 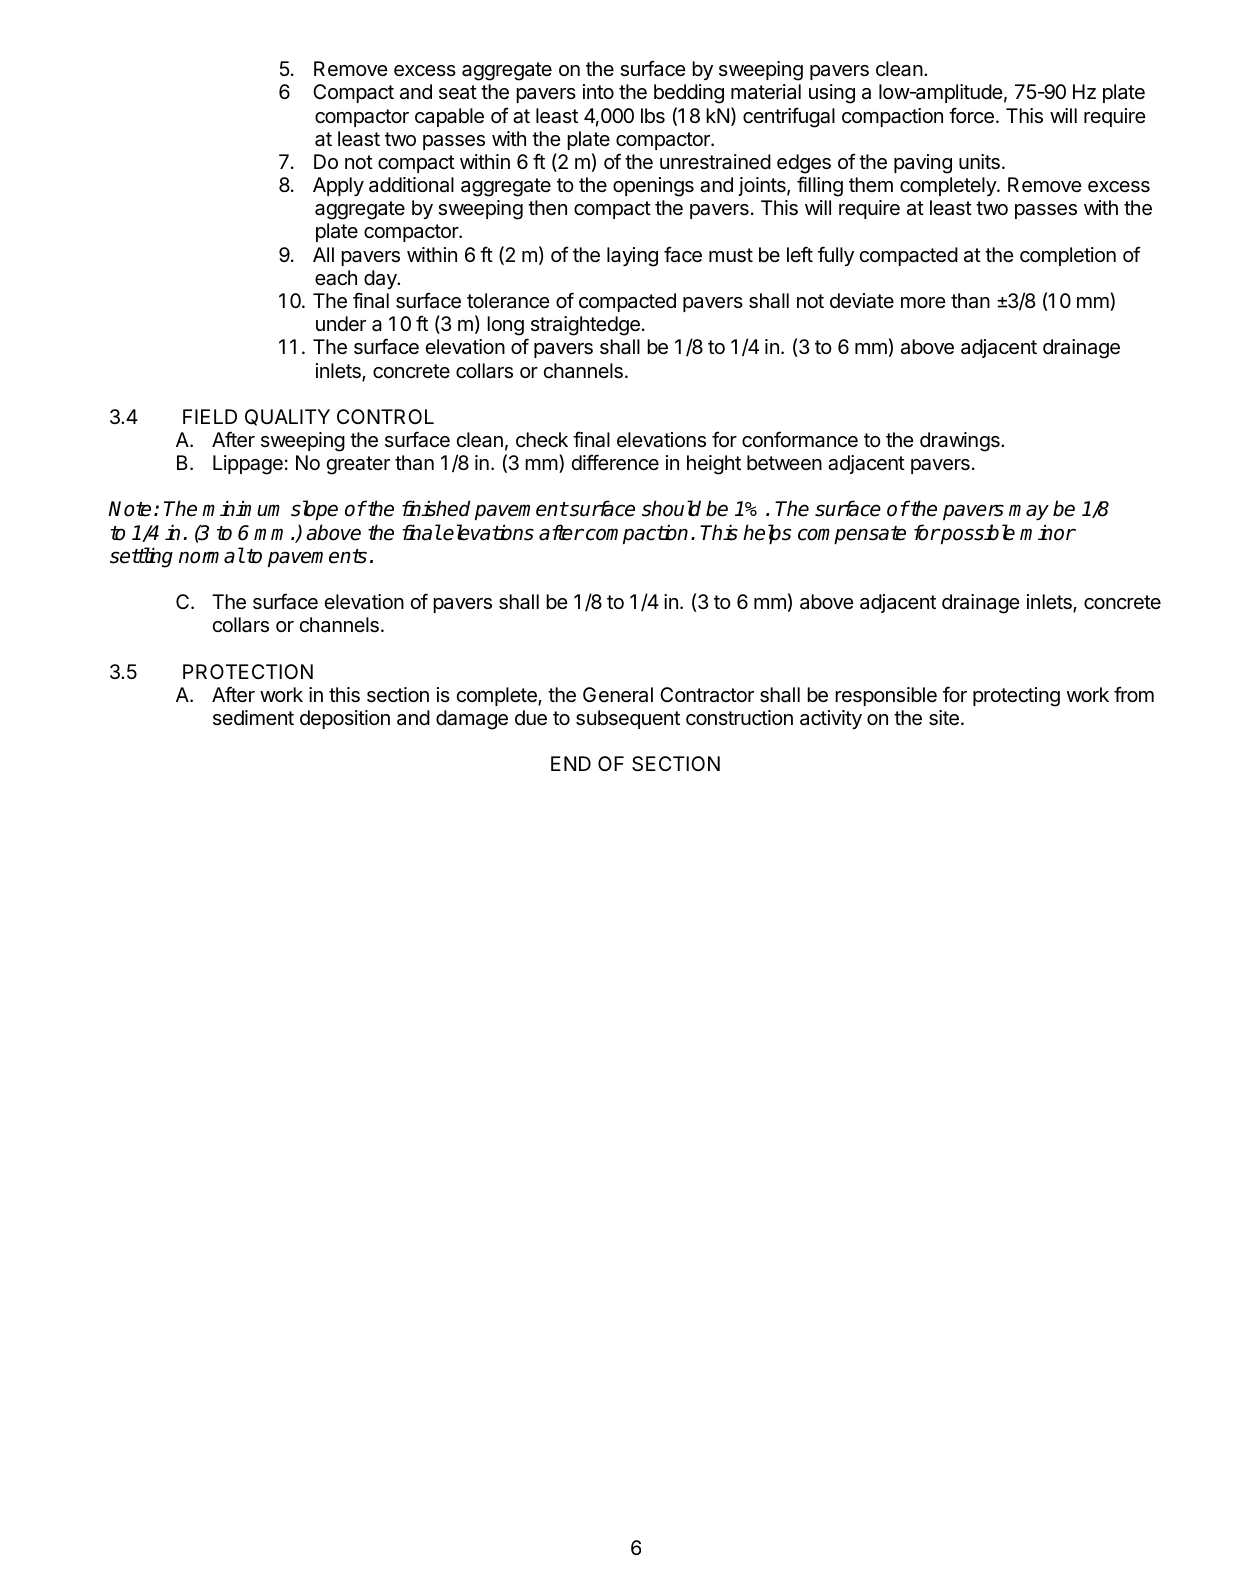 I want to click on capable, so click(x=449, y=117).
